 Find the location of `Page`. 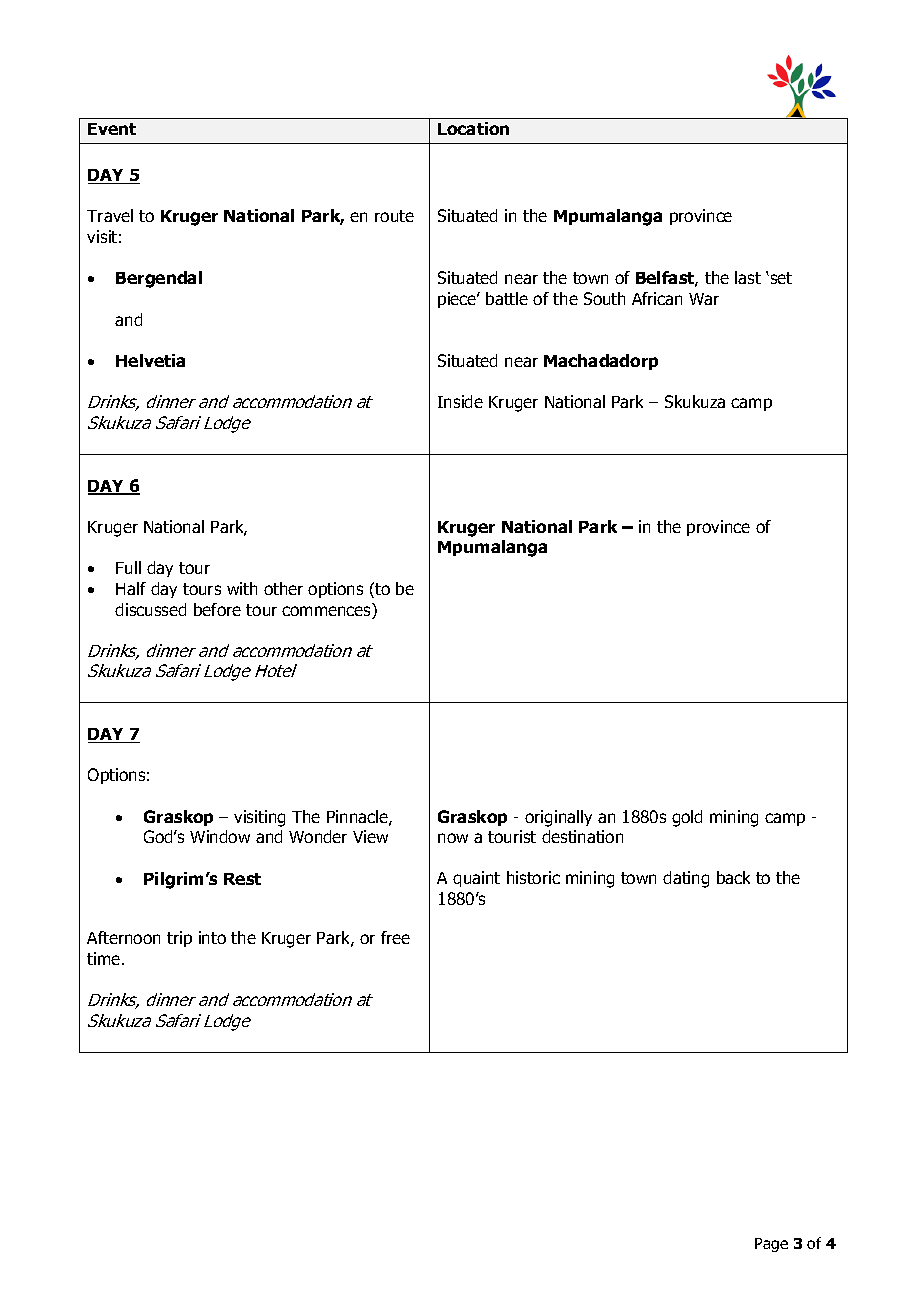

Page is located at coordinates (771, 1245).
